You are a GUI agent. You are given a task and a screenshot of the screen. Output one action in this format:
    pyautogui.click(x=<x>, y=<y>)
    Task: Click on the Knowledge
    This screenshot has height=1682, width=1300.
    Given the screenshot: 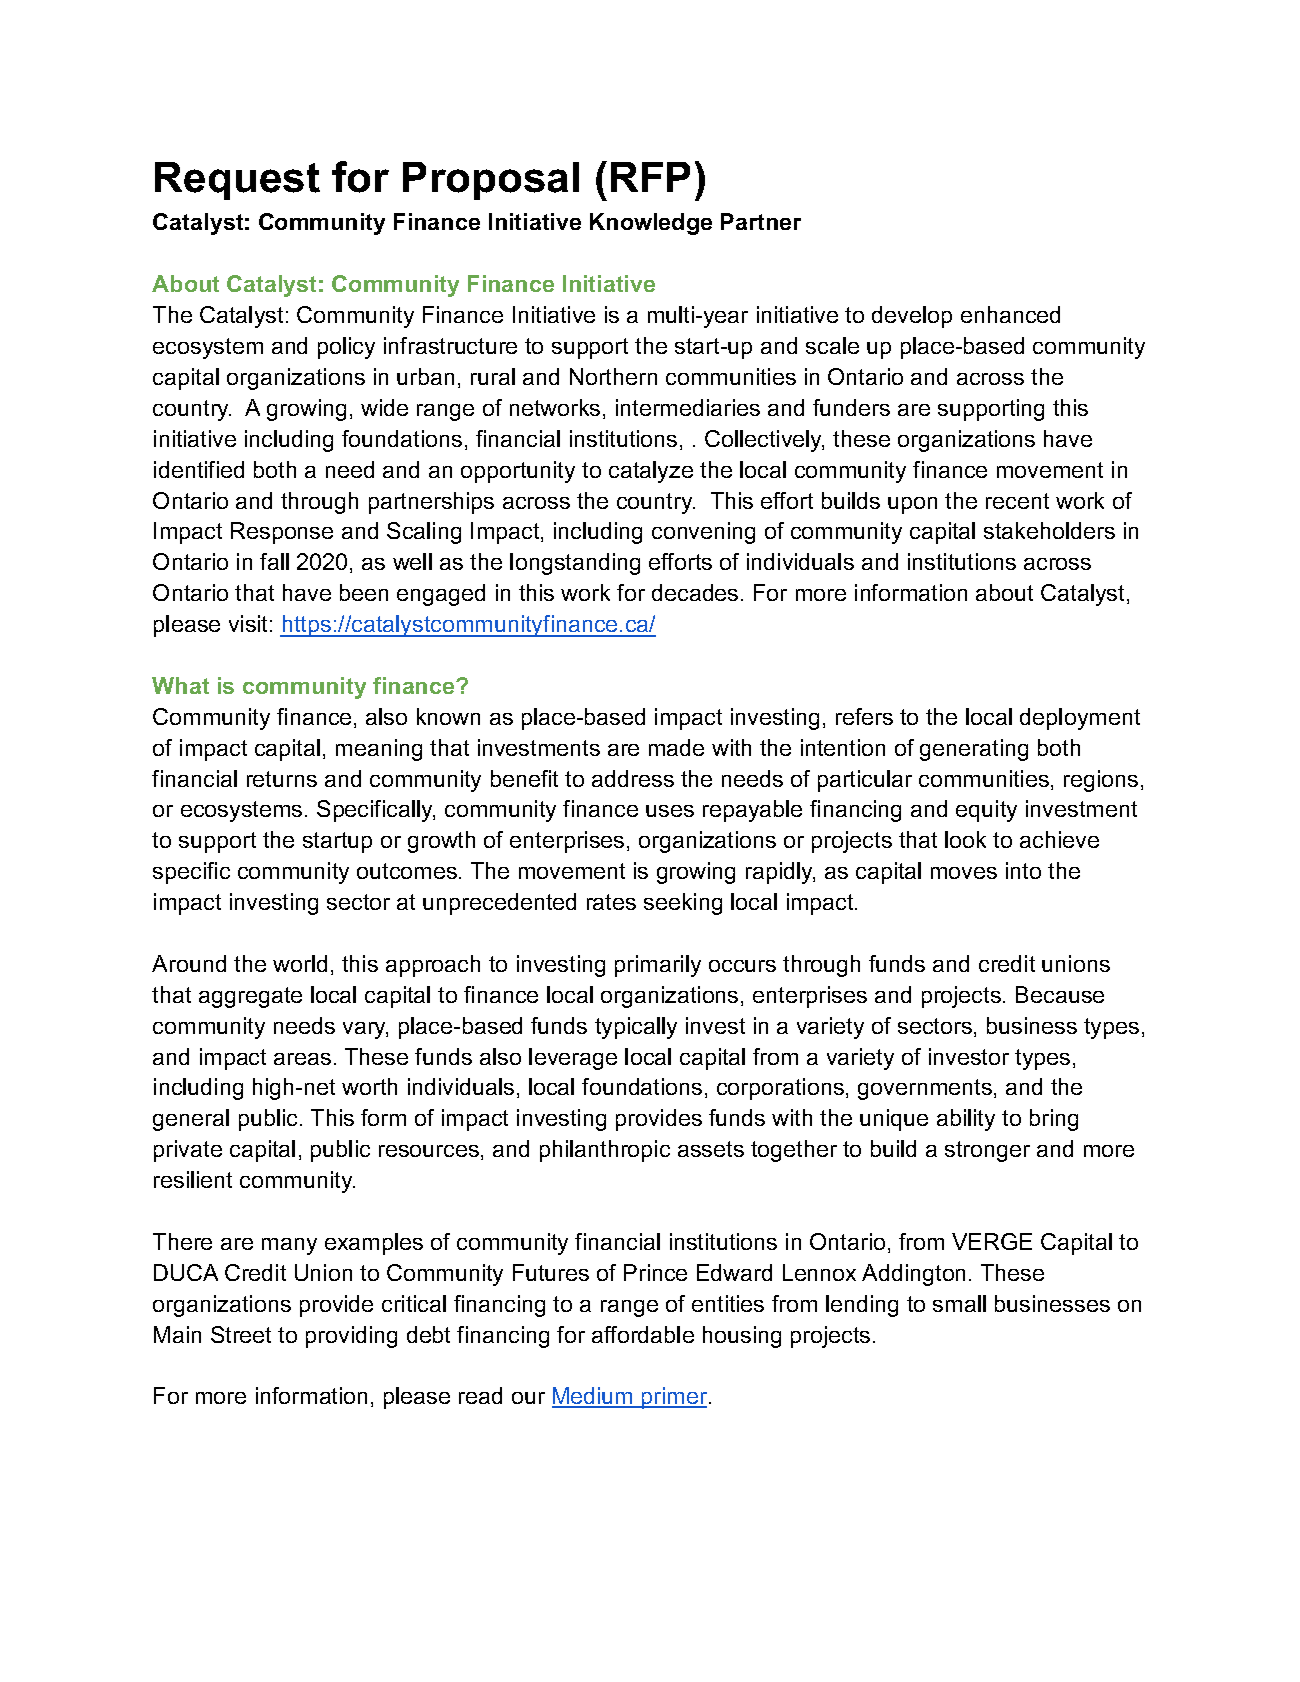 What is the action you would take?
    pyautogui.click(x=651, y=224)
